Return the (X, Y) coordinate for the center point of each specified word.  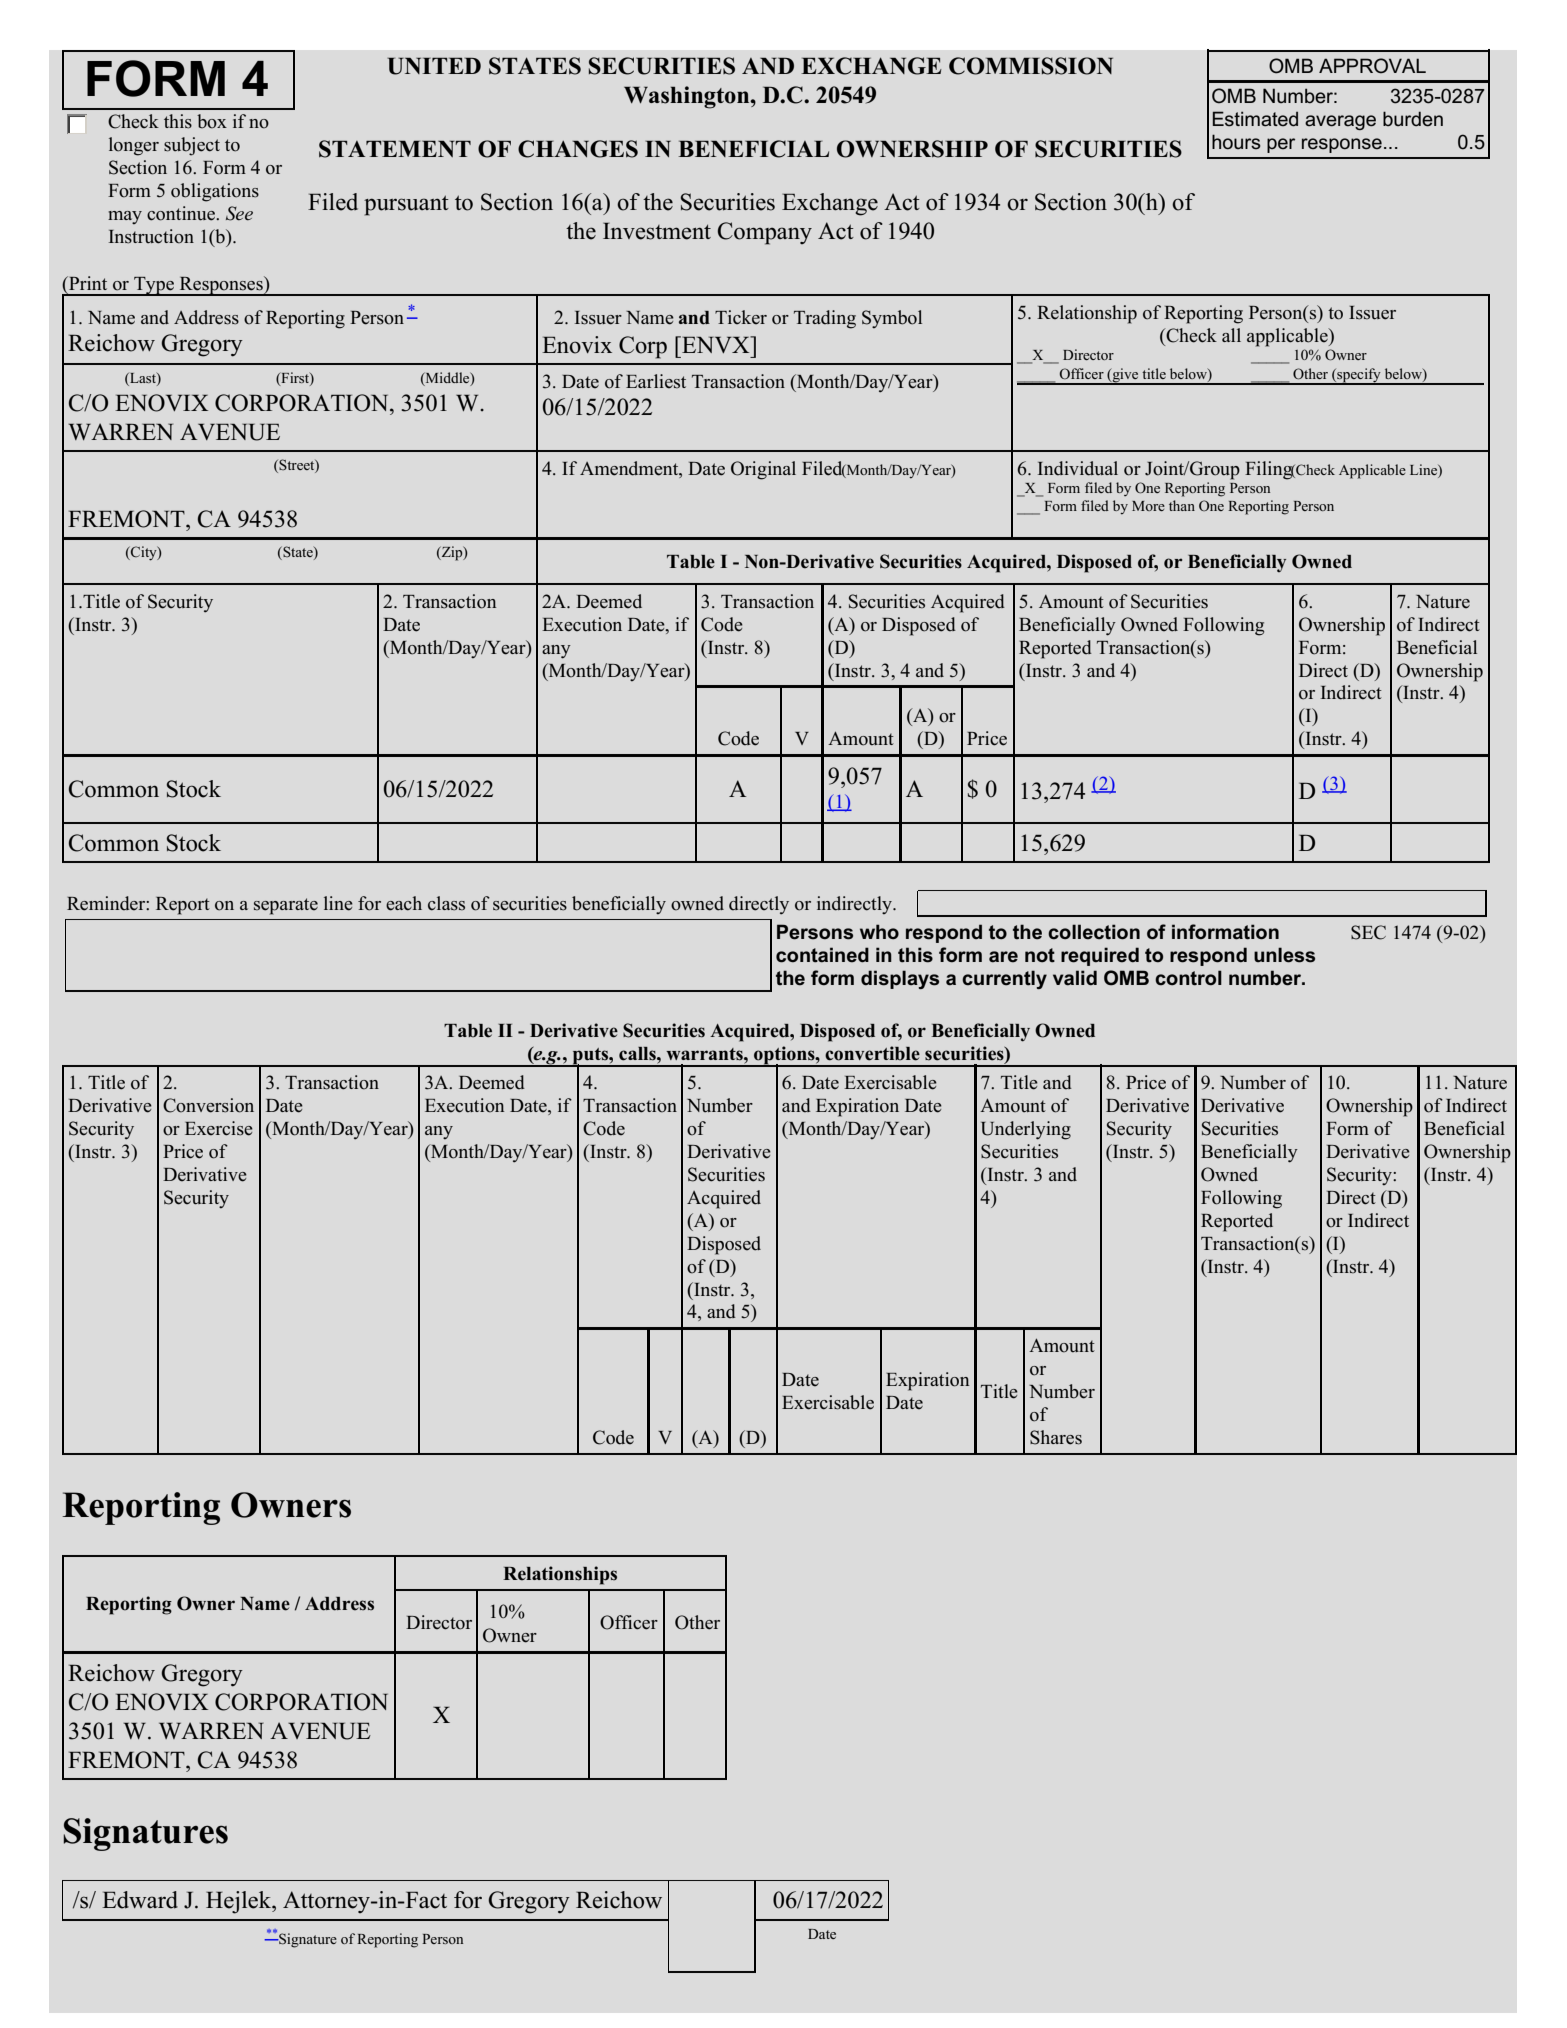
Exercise (219, 1128)
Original (763, 470)
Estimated (1255, 119)
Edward (140, 1900)
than (1182, 505)
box (212, 121)
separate (286, 906)
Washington (688, 97)
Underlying (1026, 1130)
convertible (872, 1053)
